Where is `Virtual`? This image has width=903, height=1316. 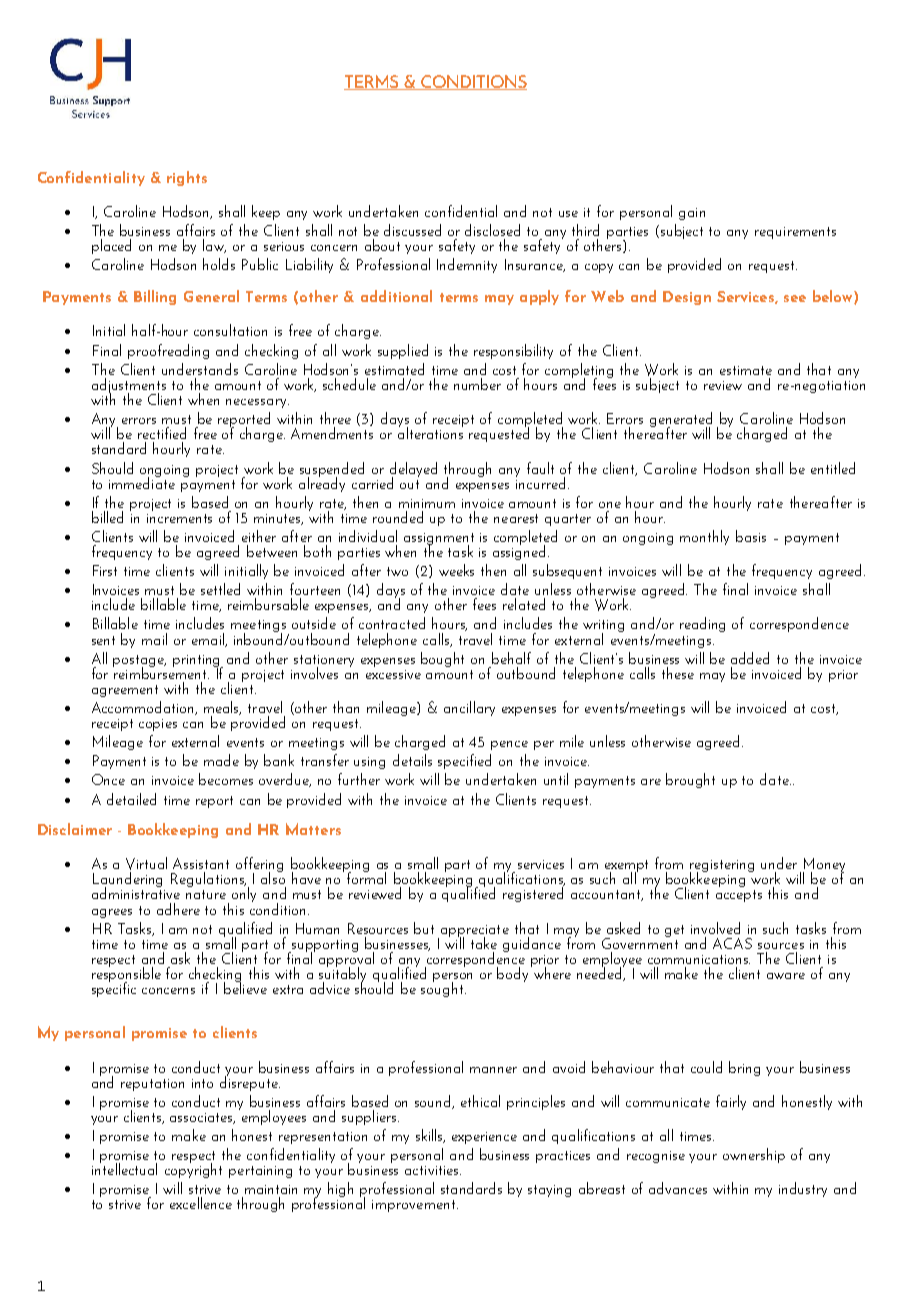
Virtual is located at coordinates (146, 863).
